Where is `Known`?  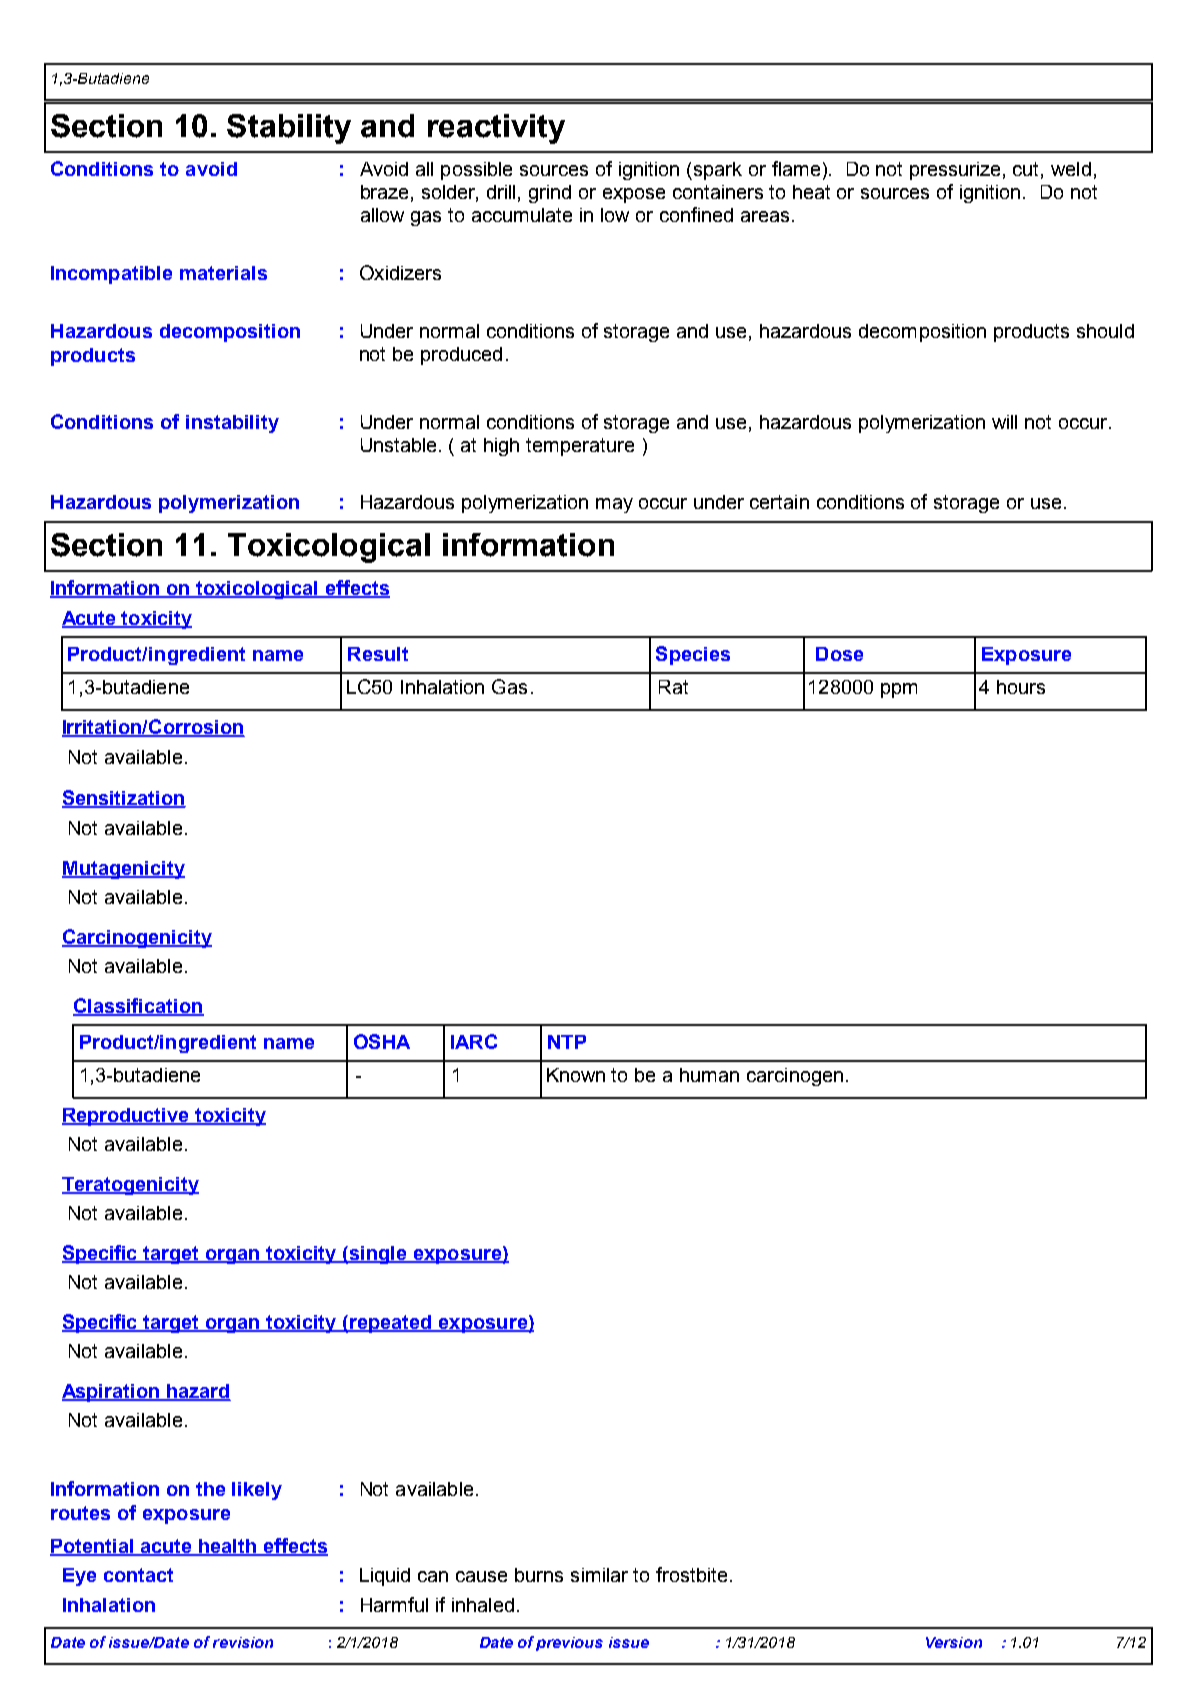 Known is located at coordinates (576, 1075).
